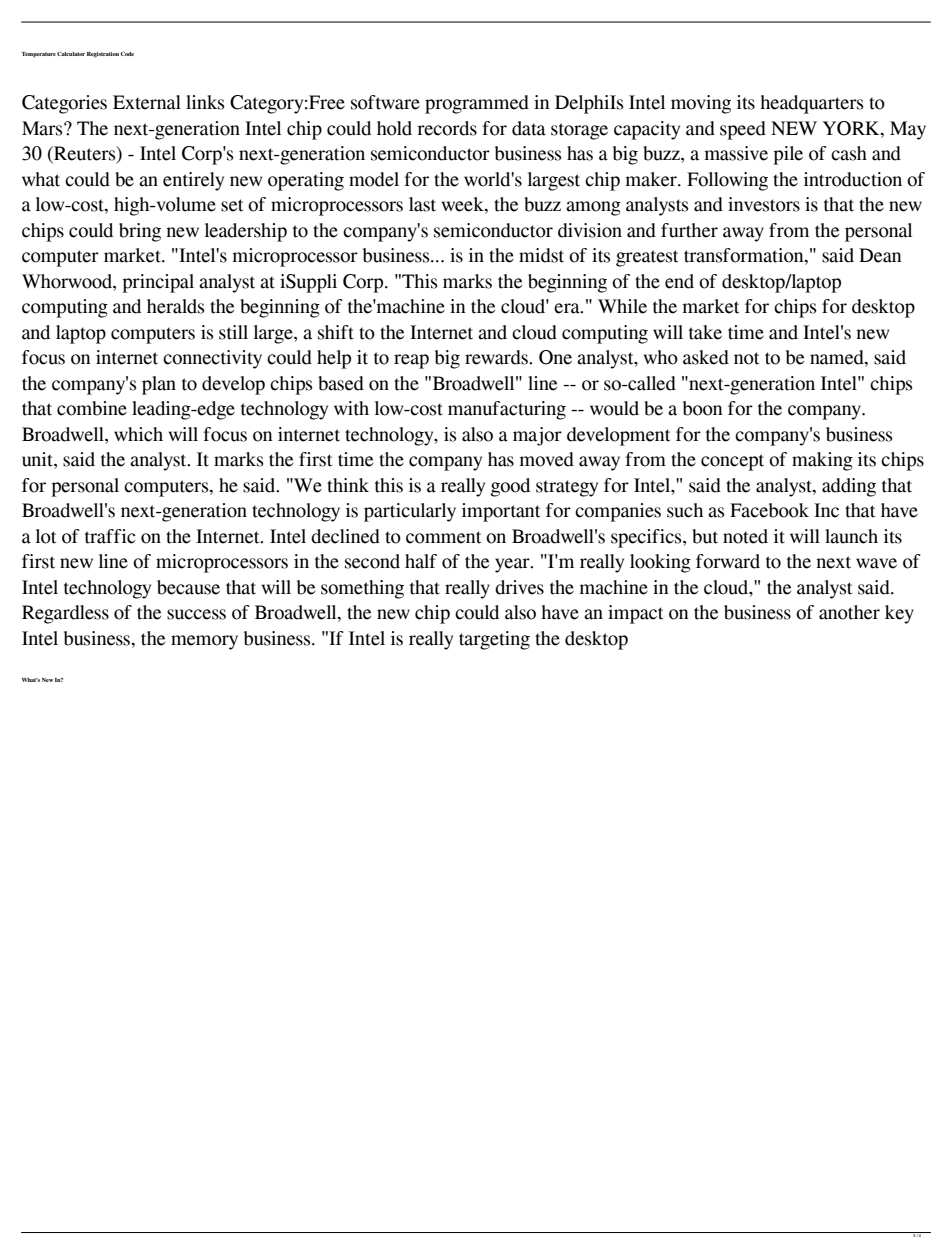 Image resolution: width=952 pixels, height=1247 pixels. What do you see at coordinates (127, 54) in the image?
I see `Code` at bounding box center [127, 54].
